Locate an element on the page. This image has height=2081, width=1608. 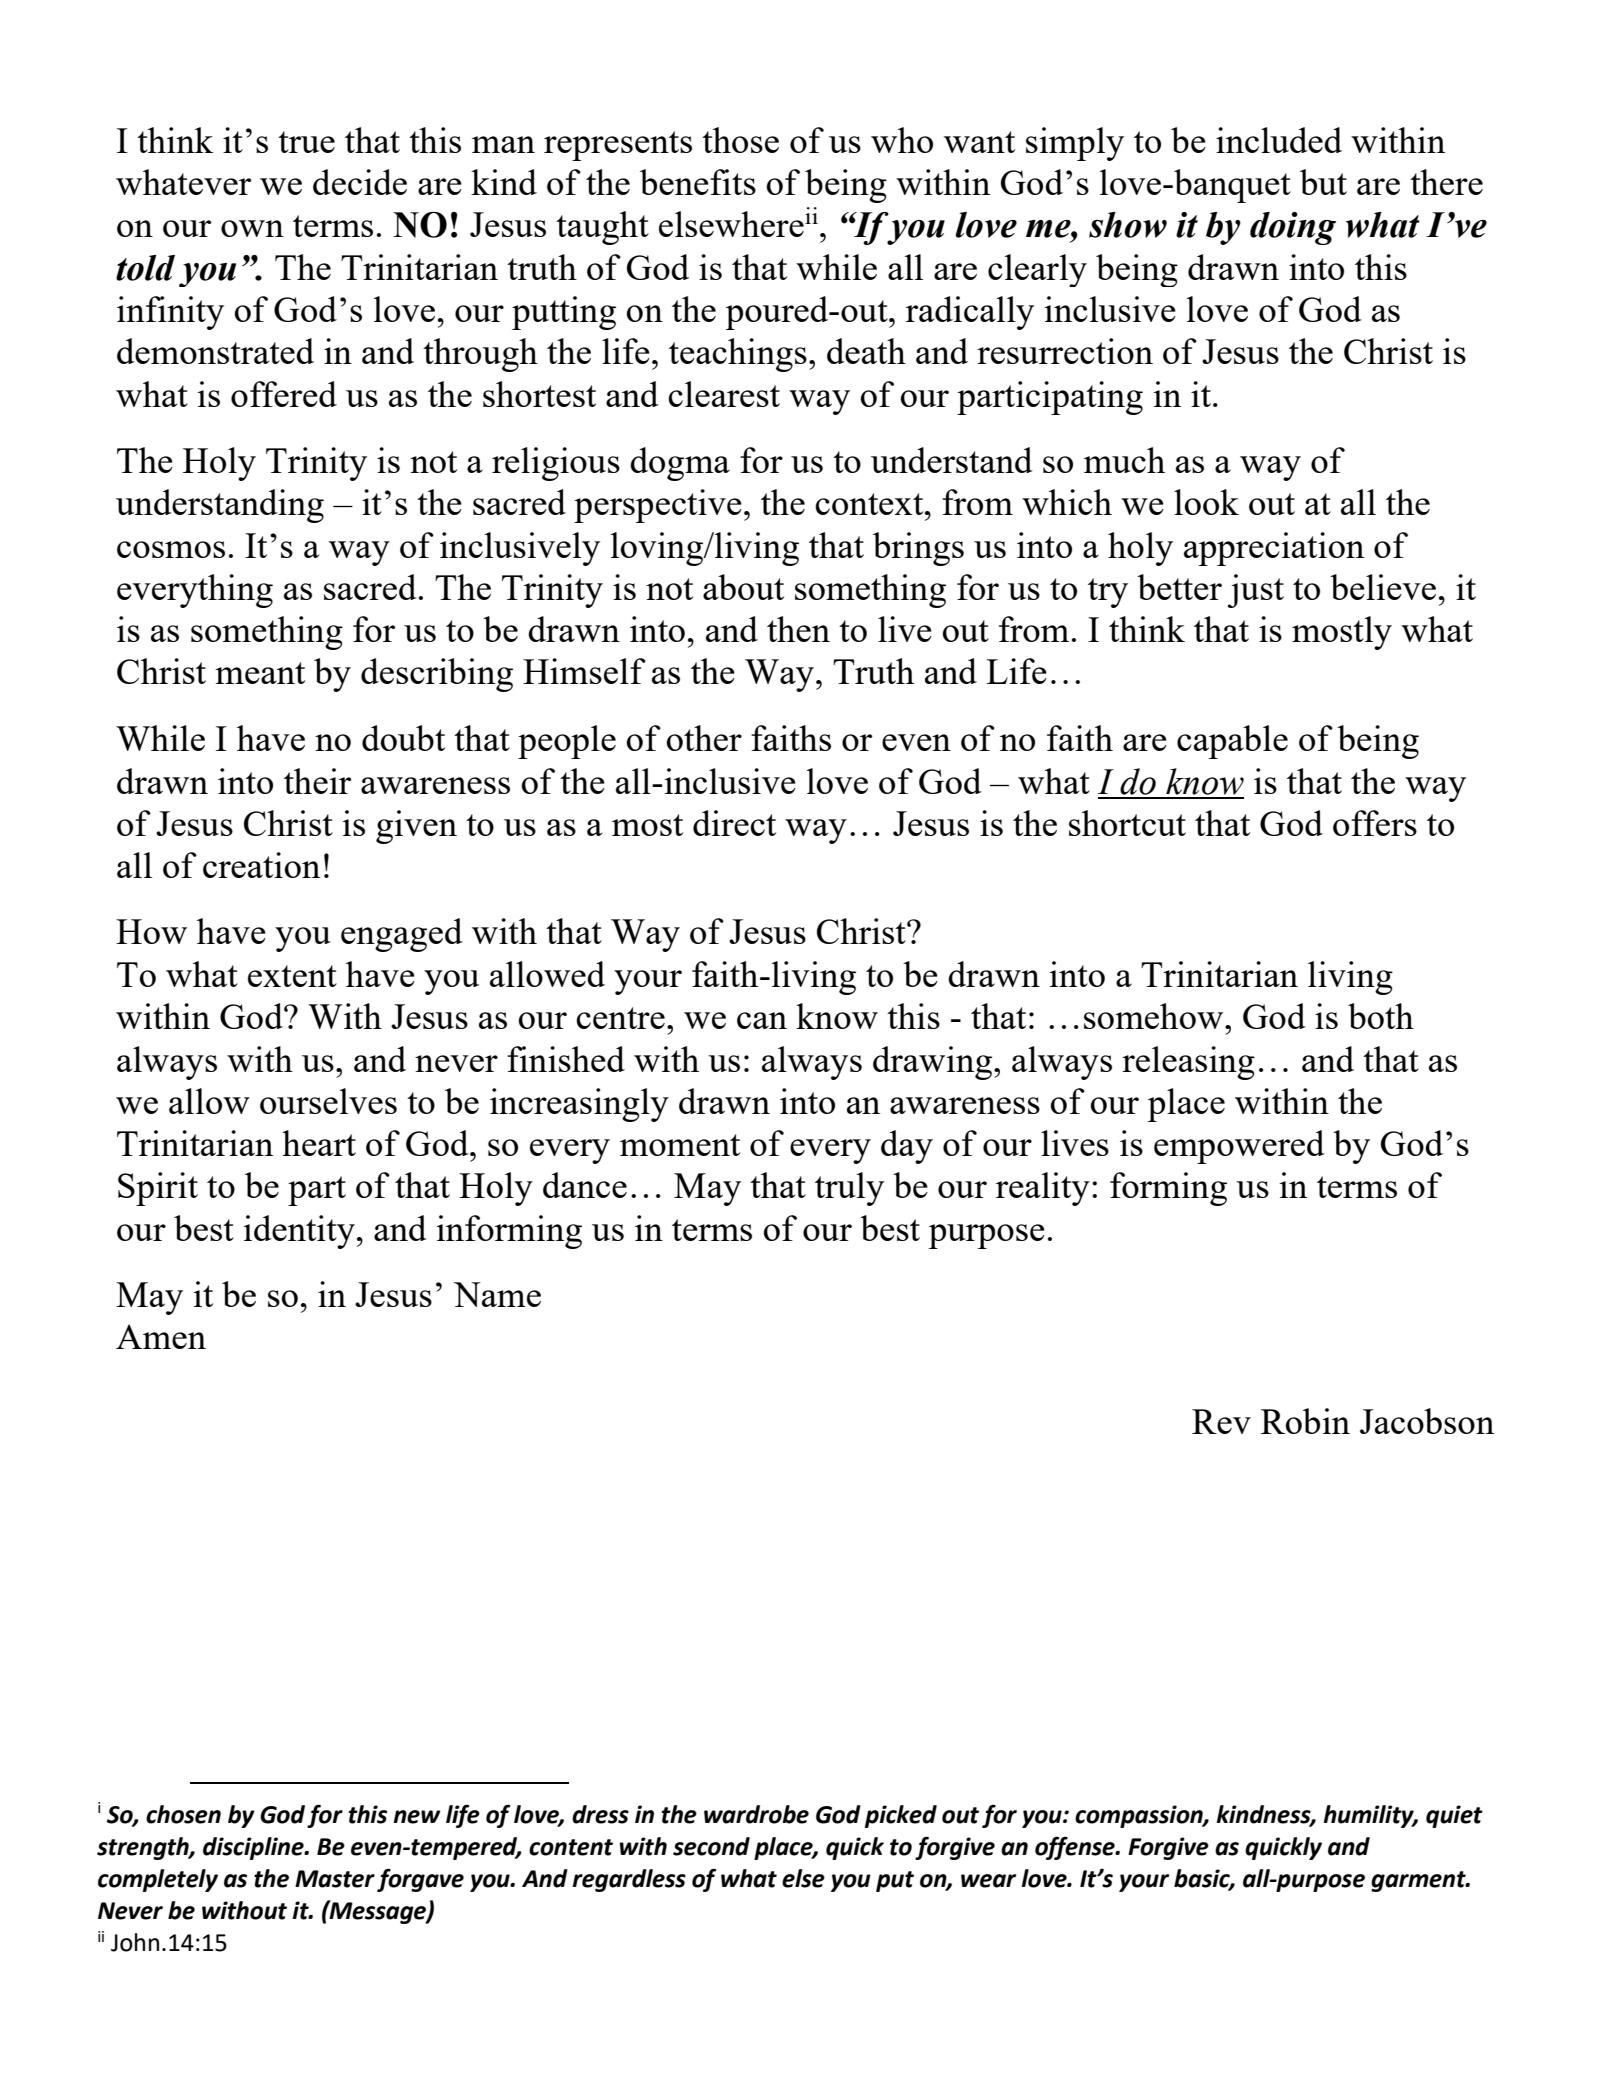
those is located at coordinates (740, 140).
